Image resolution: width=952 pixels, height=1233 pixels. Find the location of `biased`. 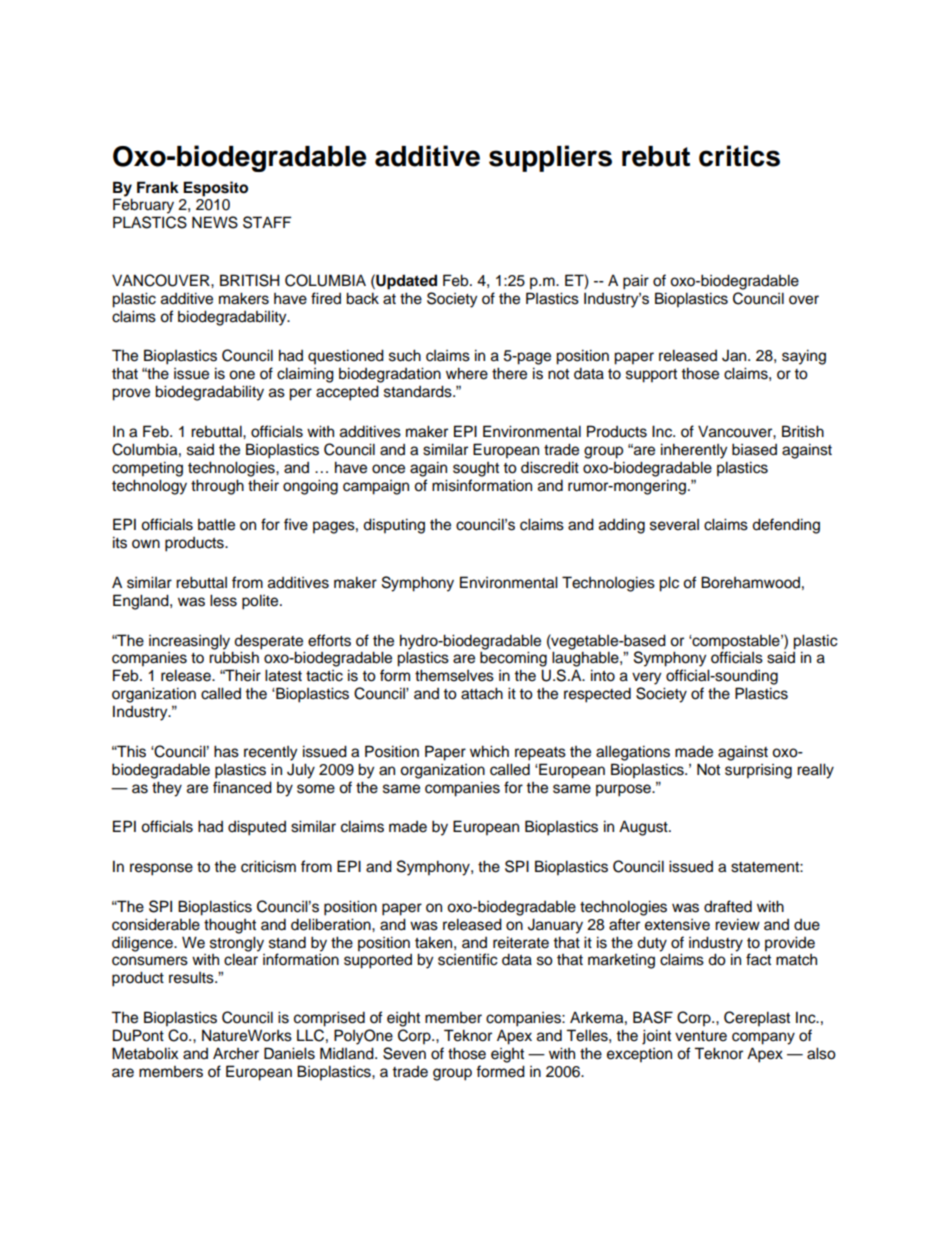

biased is located at coordinates (754, 449).
